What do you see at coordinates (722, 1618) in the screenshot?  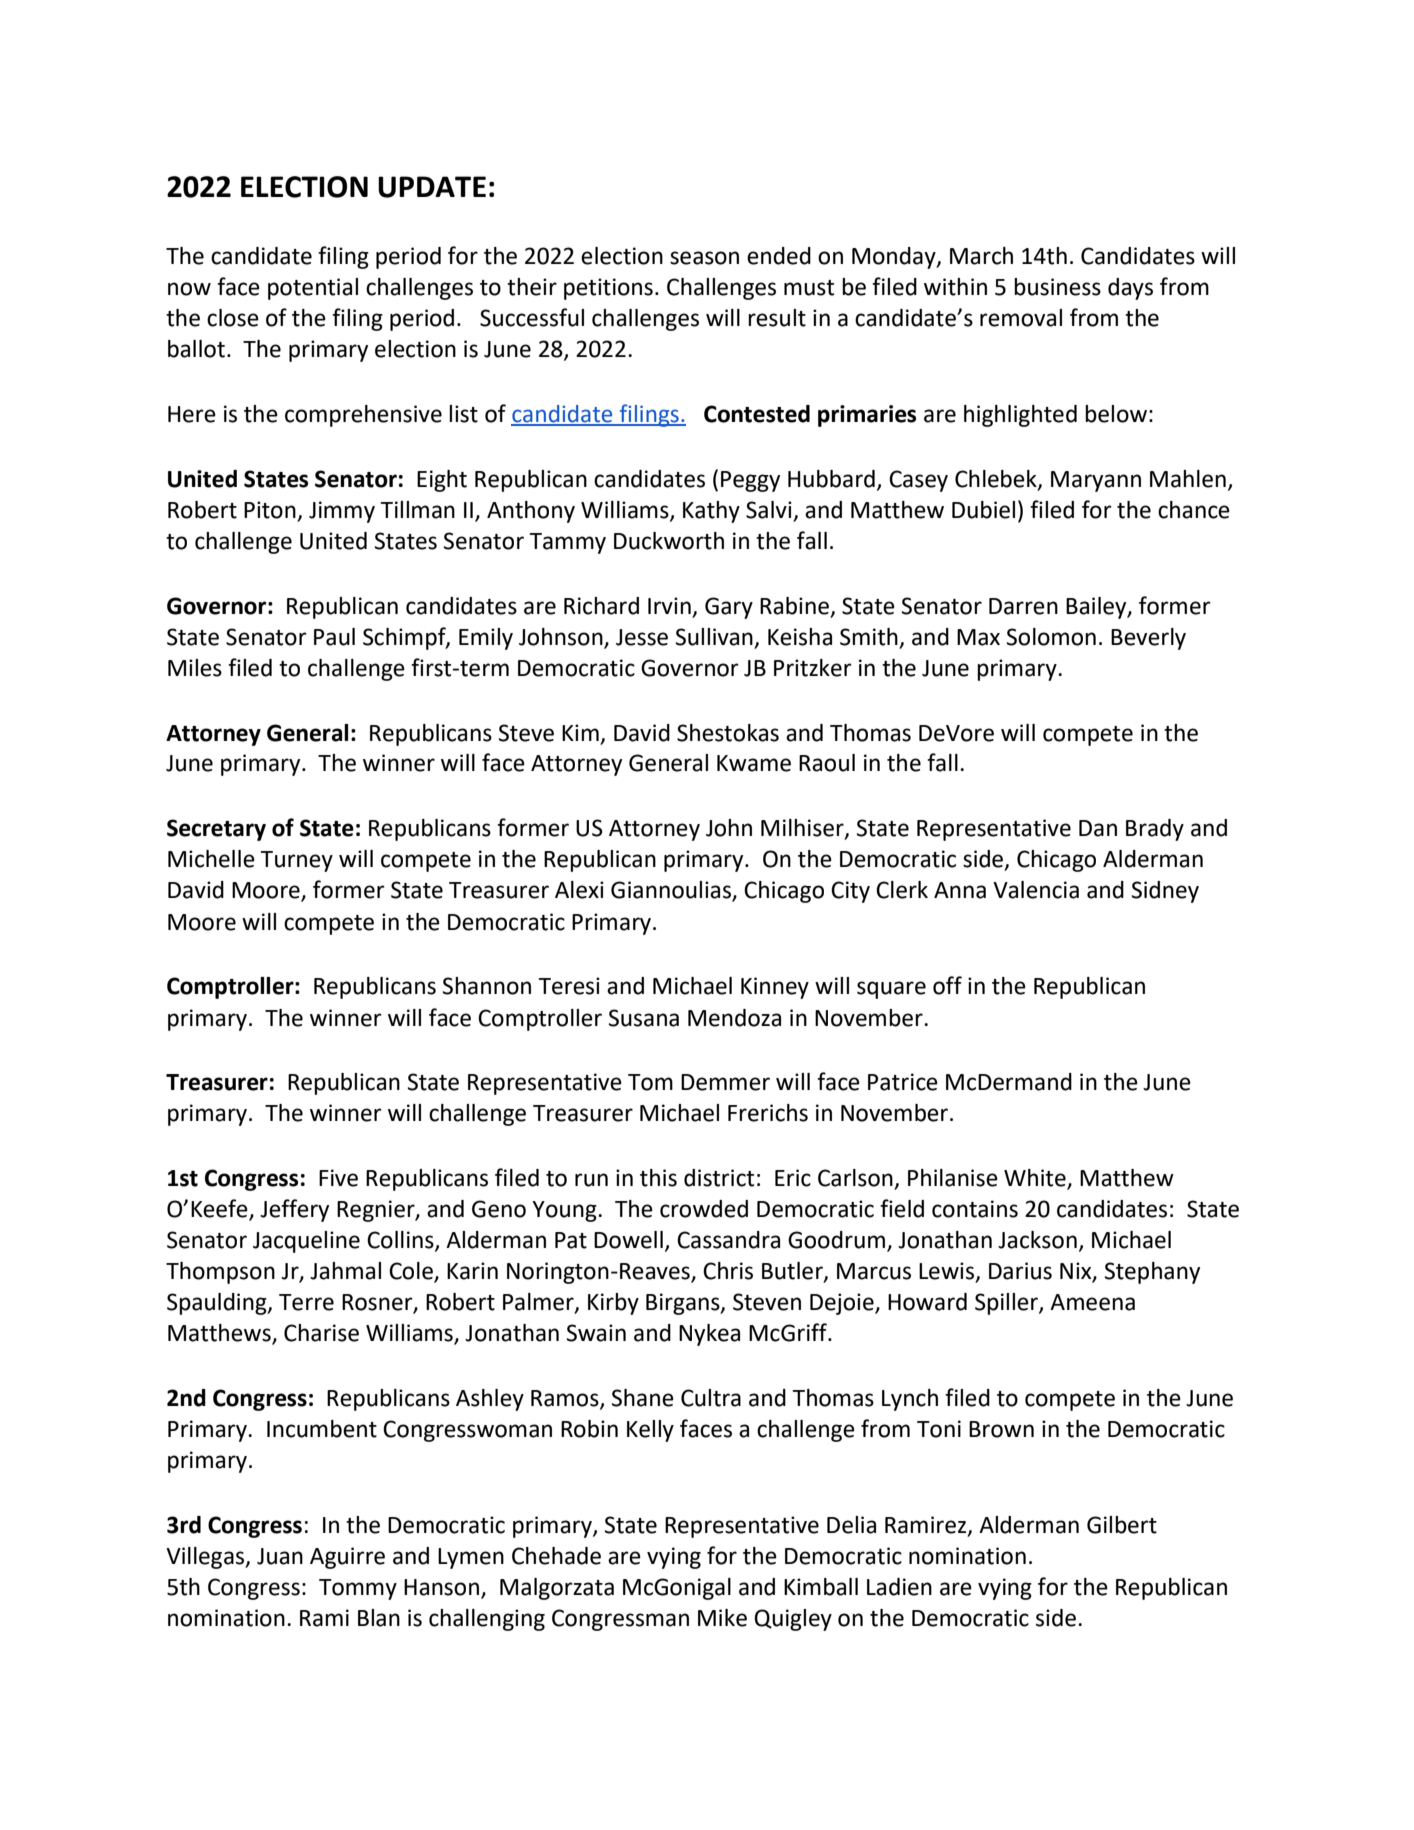 I see `Mike` at bounding box center [722, 1618].
